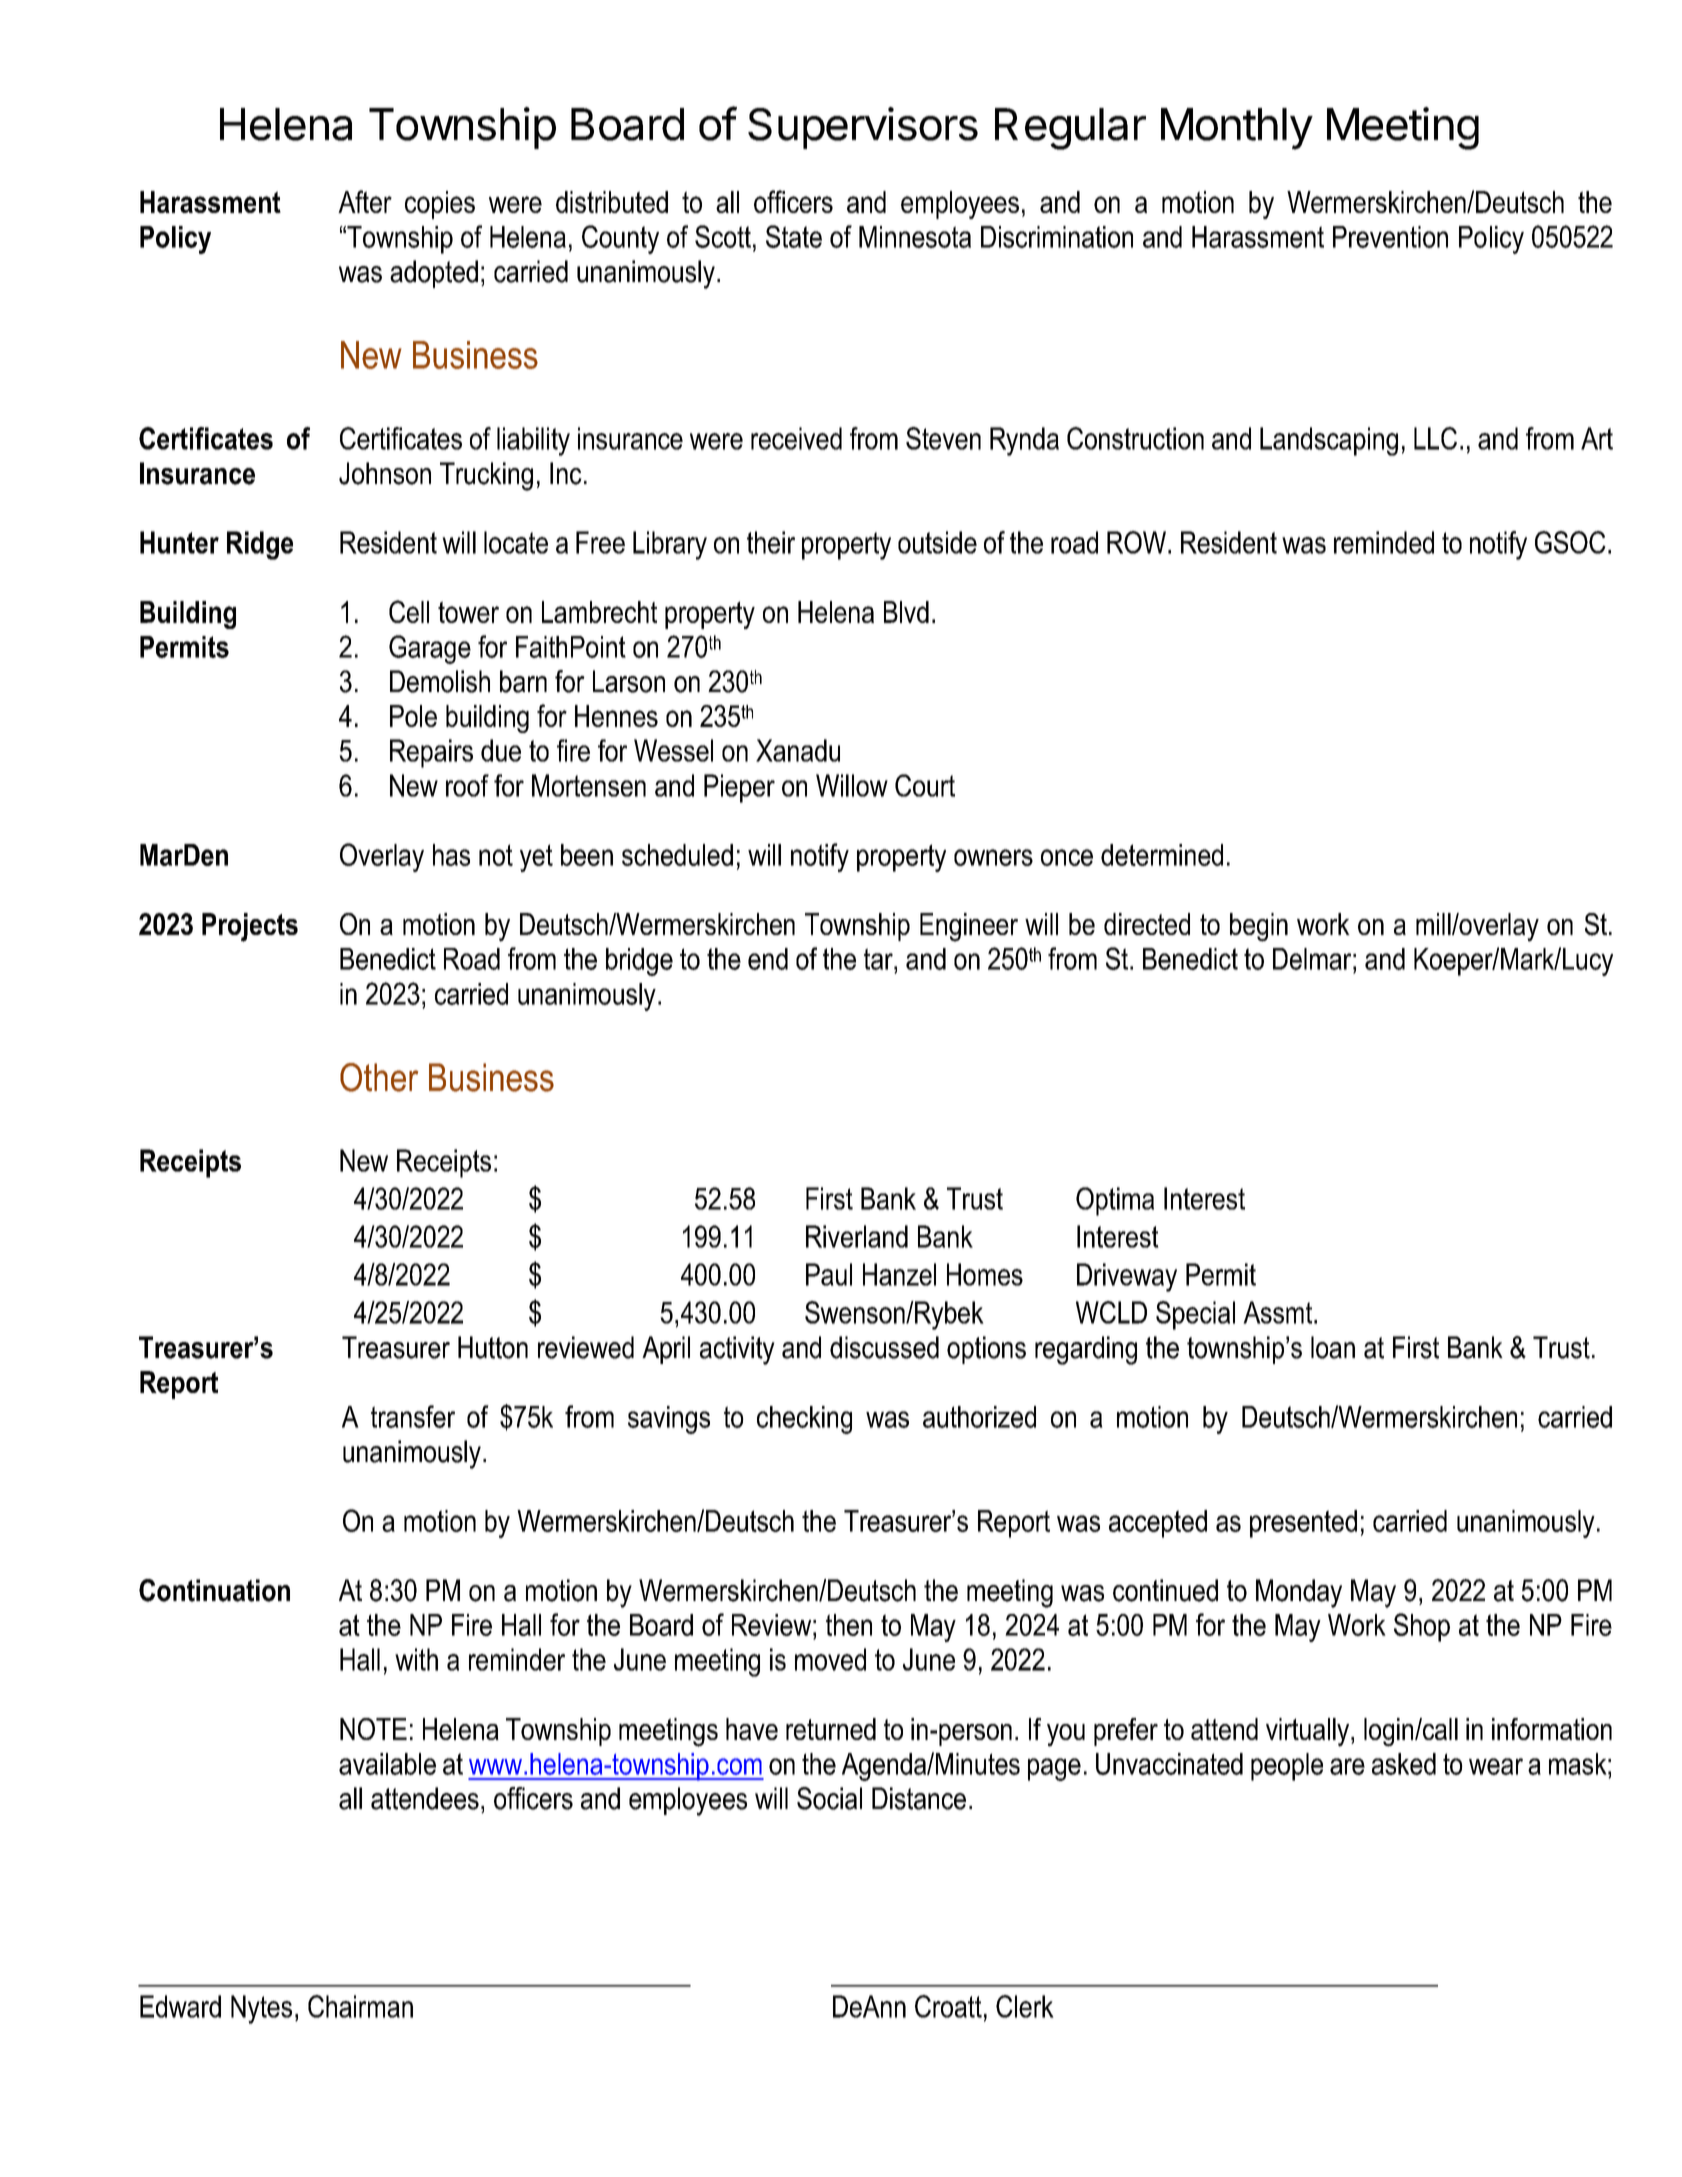 Image resolution: width=1682 pixels, height=2177 pixels. Describe the element at coordinates (409, 611) in the image. I see `Cell` at that location.
